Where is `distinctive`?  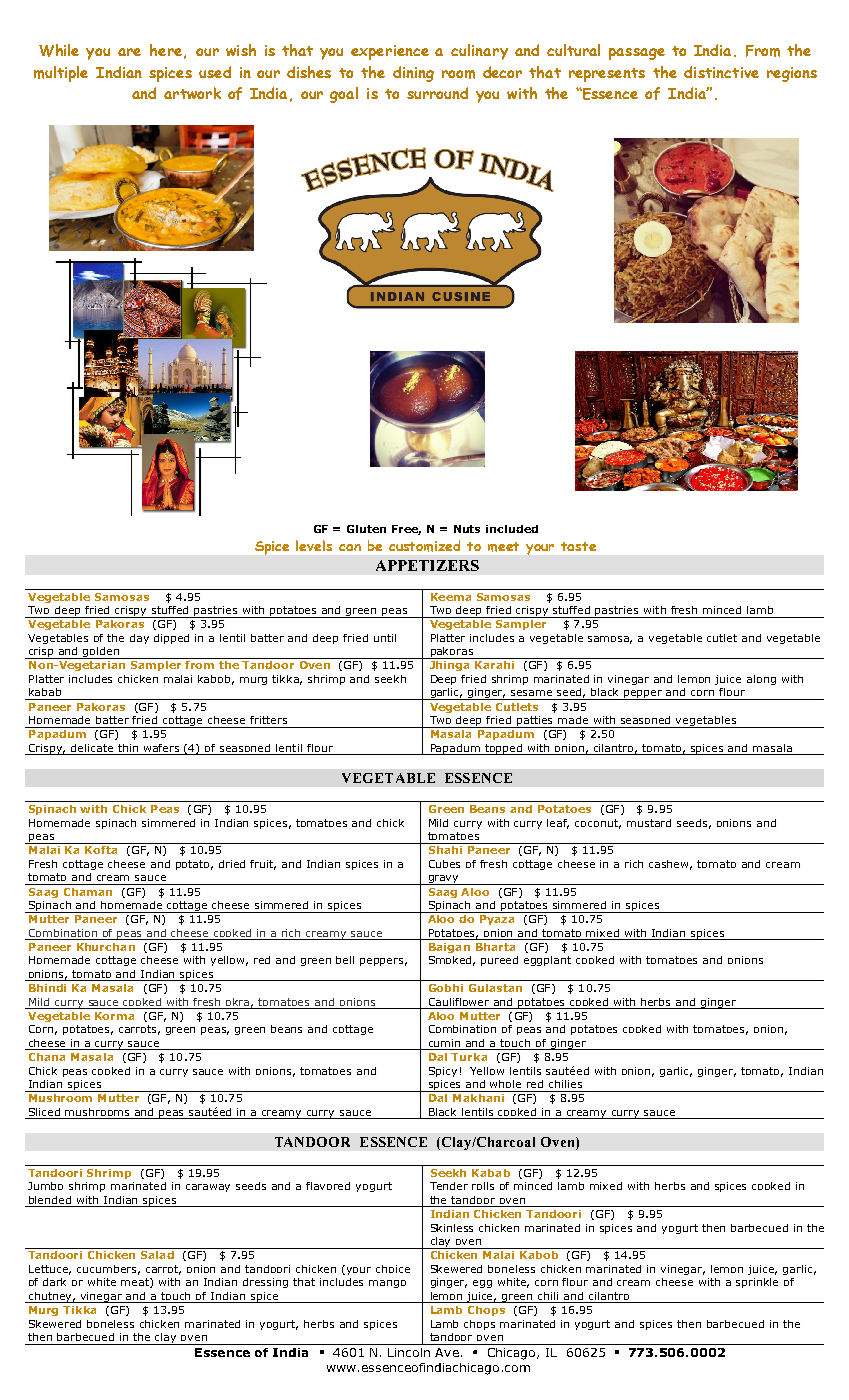 distinctive is located at coordinates (721, 72).
